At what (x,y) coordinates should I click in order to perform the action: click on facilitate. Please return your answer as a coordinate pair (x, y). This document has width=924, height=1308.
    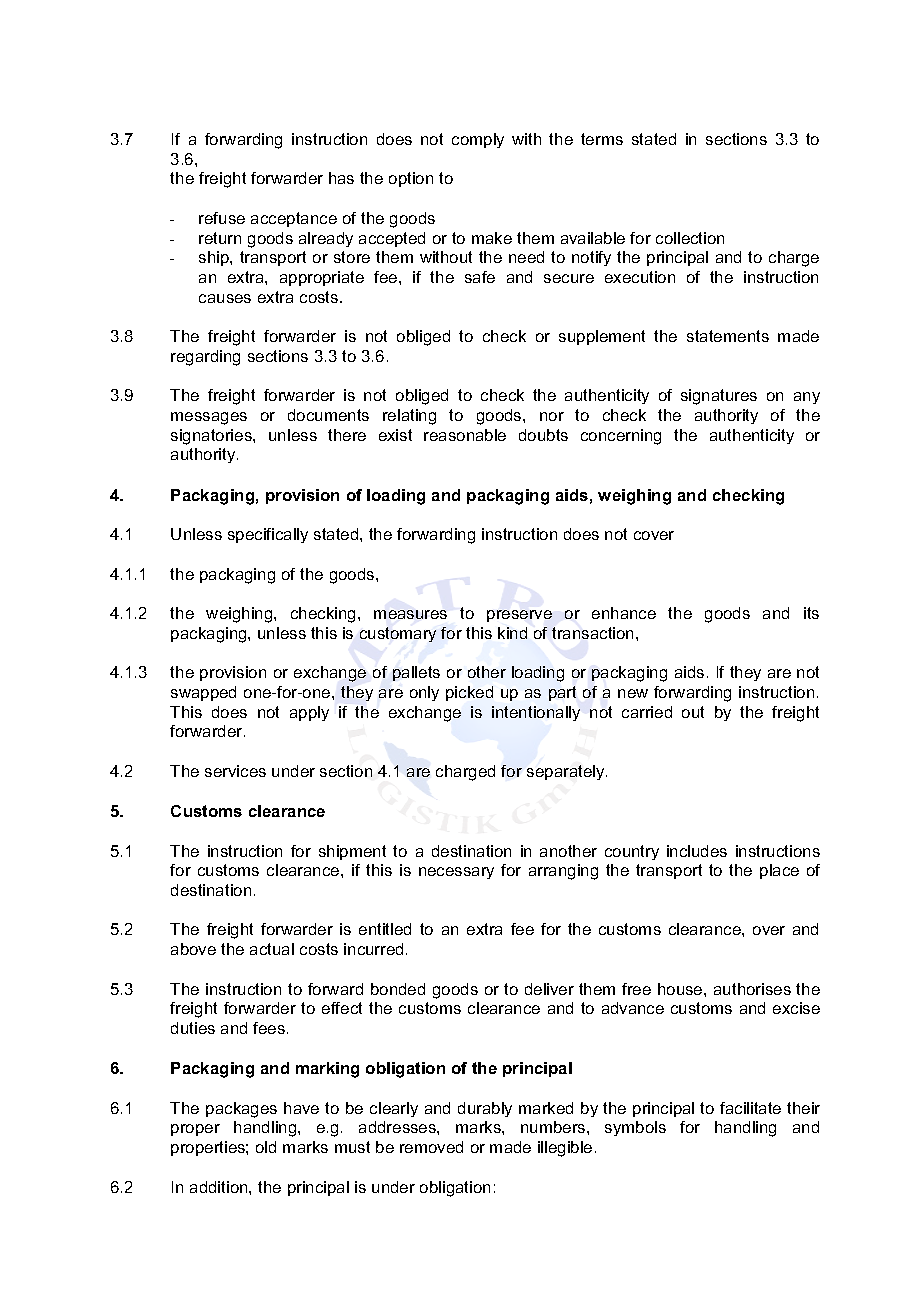
    Looking at the image, I should click on (750, 1108).
